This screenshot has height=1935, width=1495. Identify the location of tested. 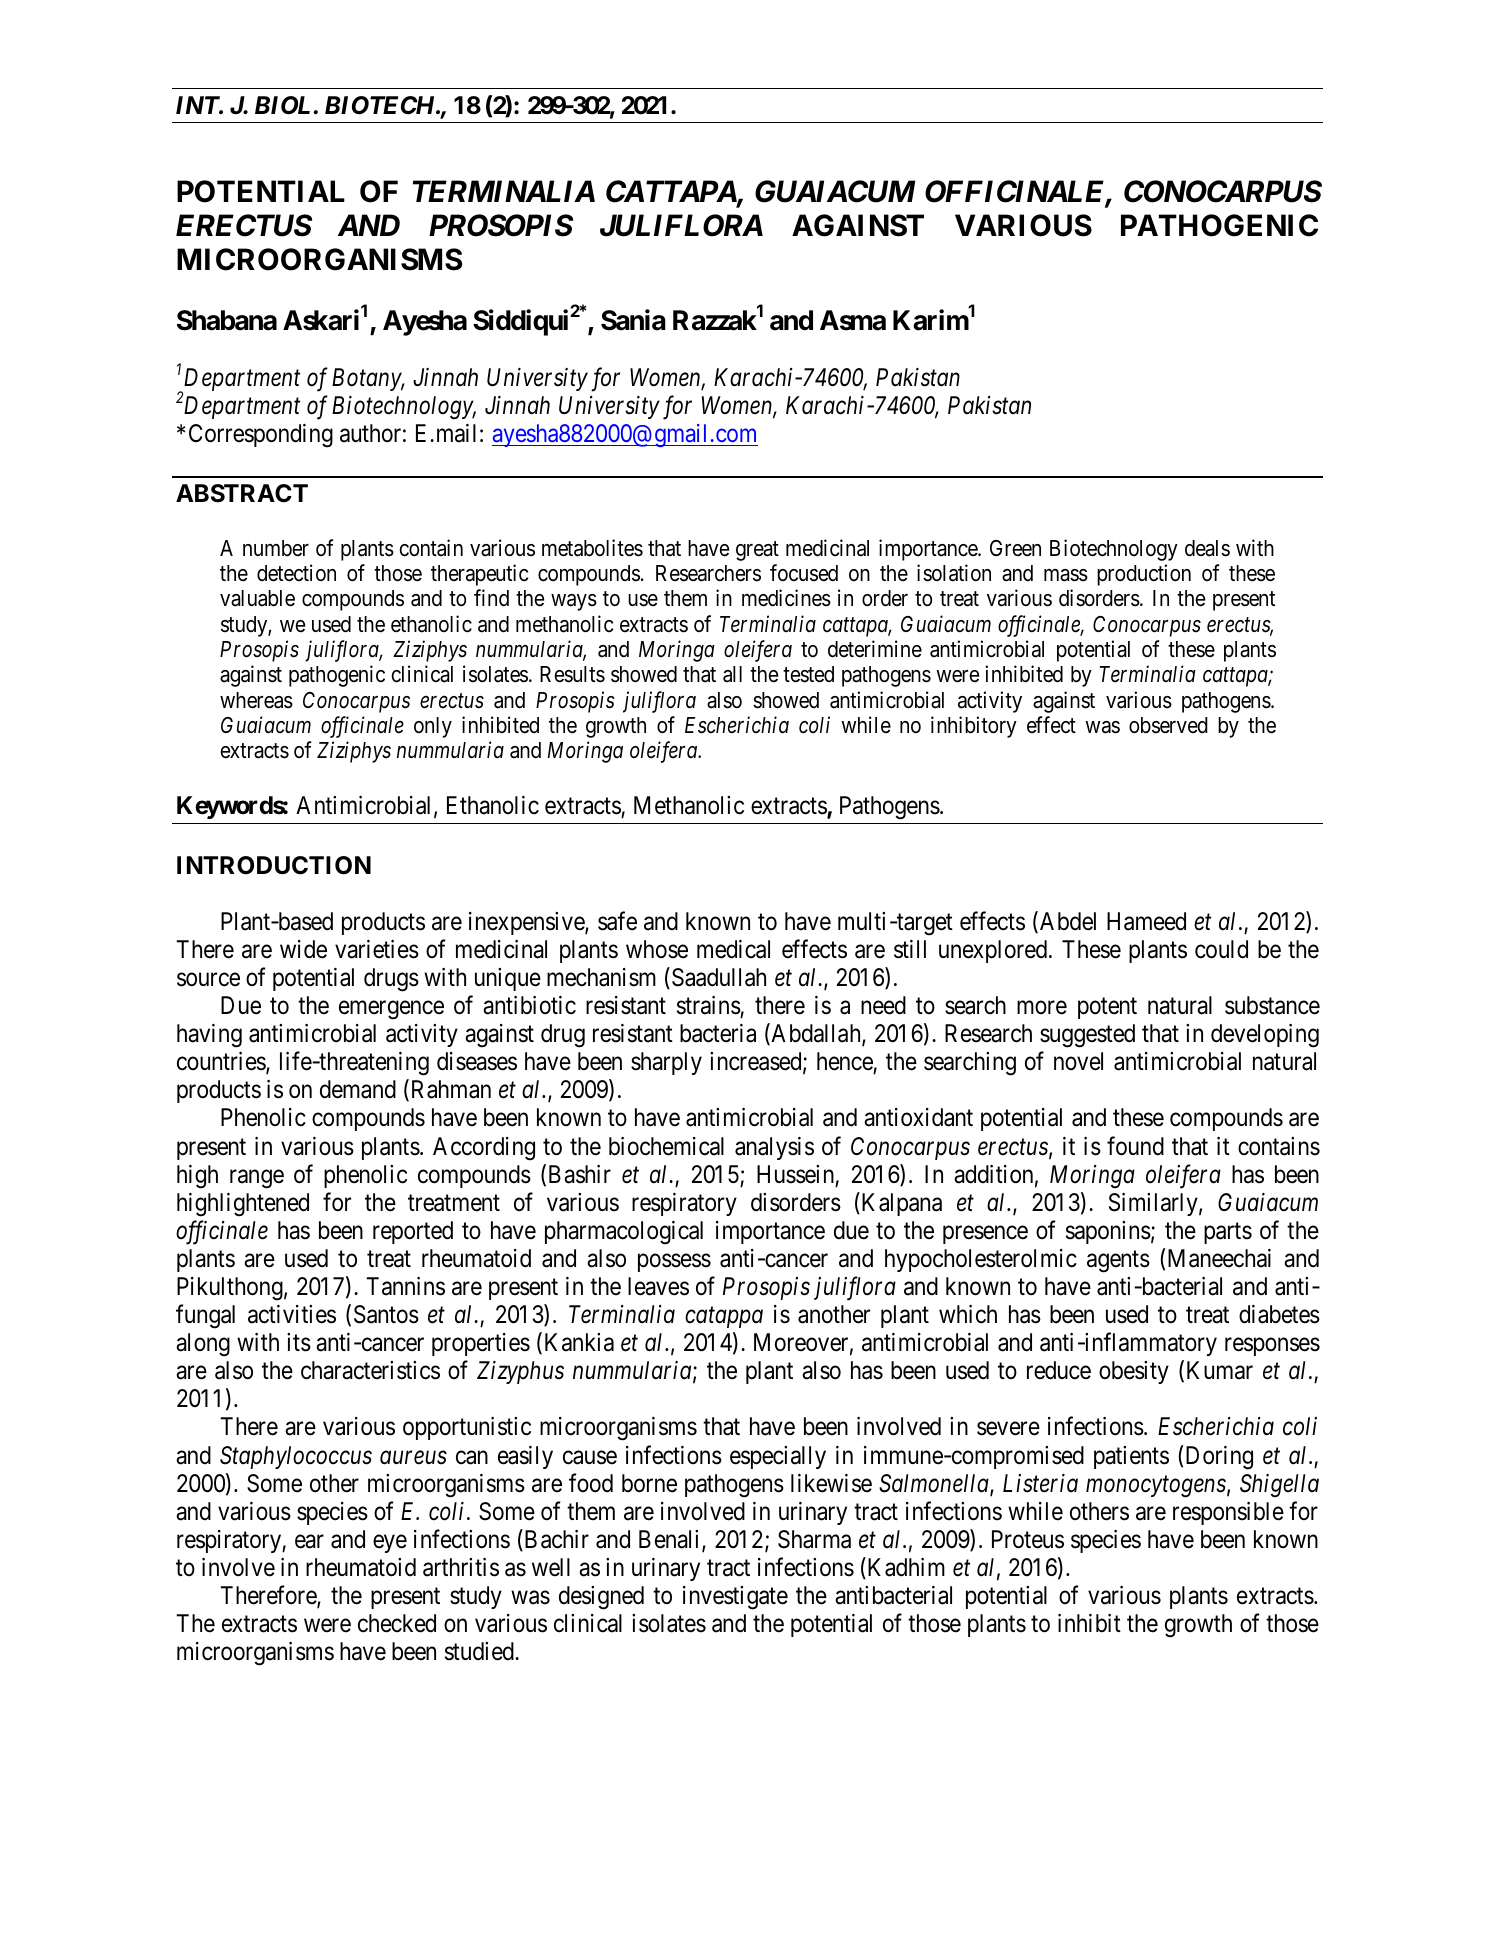
(808, 674).
